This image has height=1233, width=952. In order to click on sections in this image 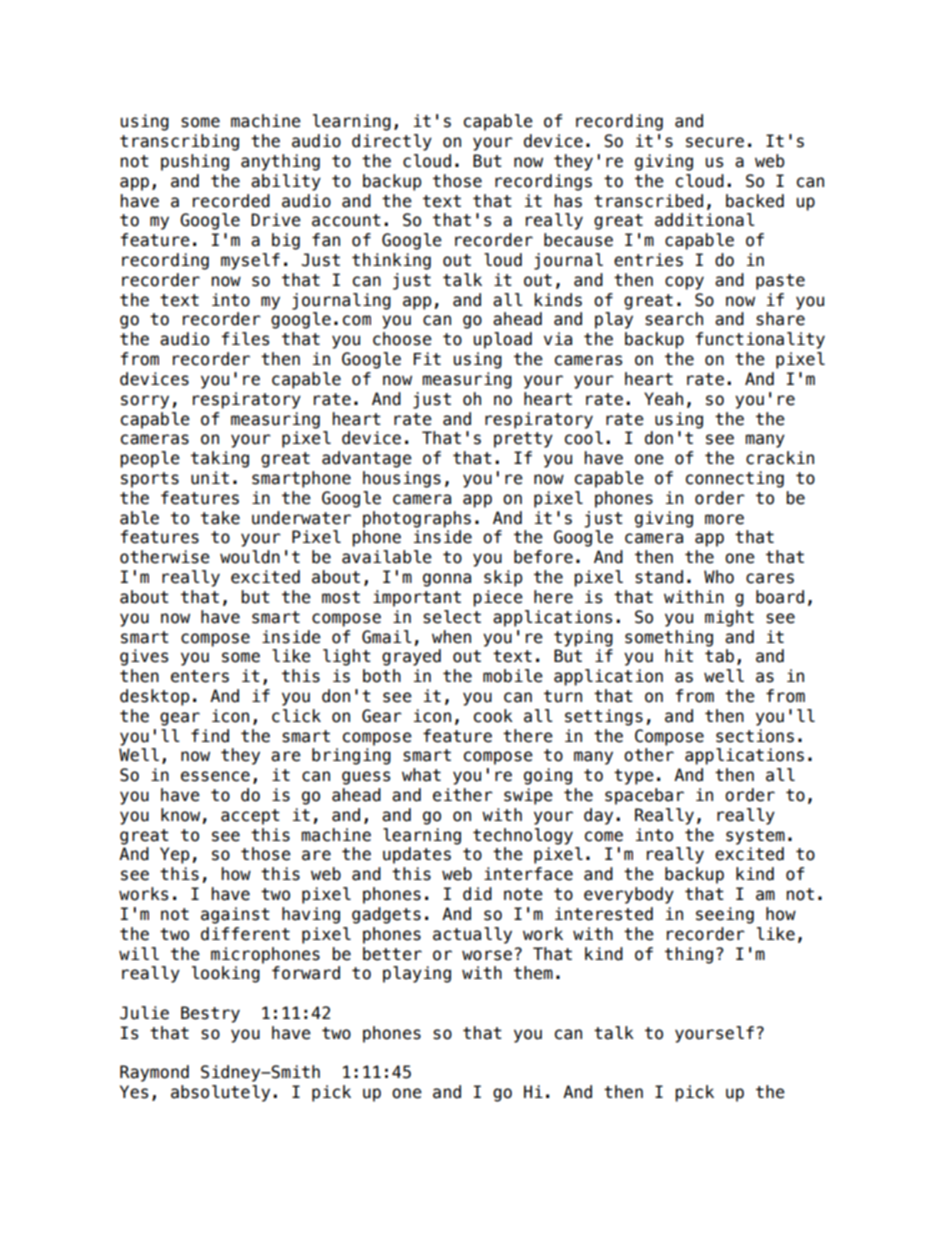, I will do `click(755, 736)`.
